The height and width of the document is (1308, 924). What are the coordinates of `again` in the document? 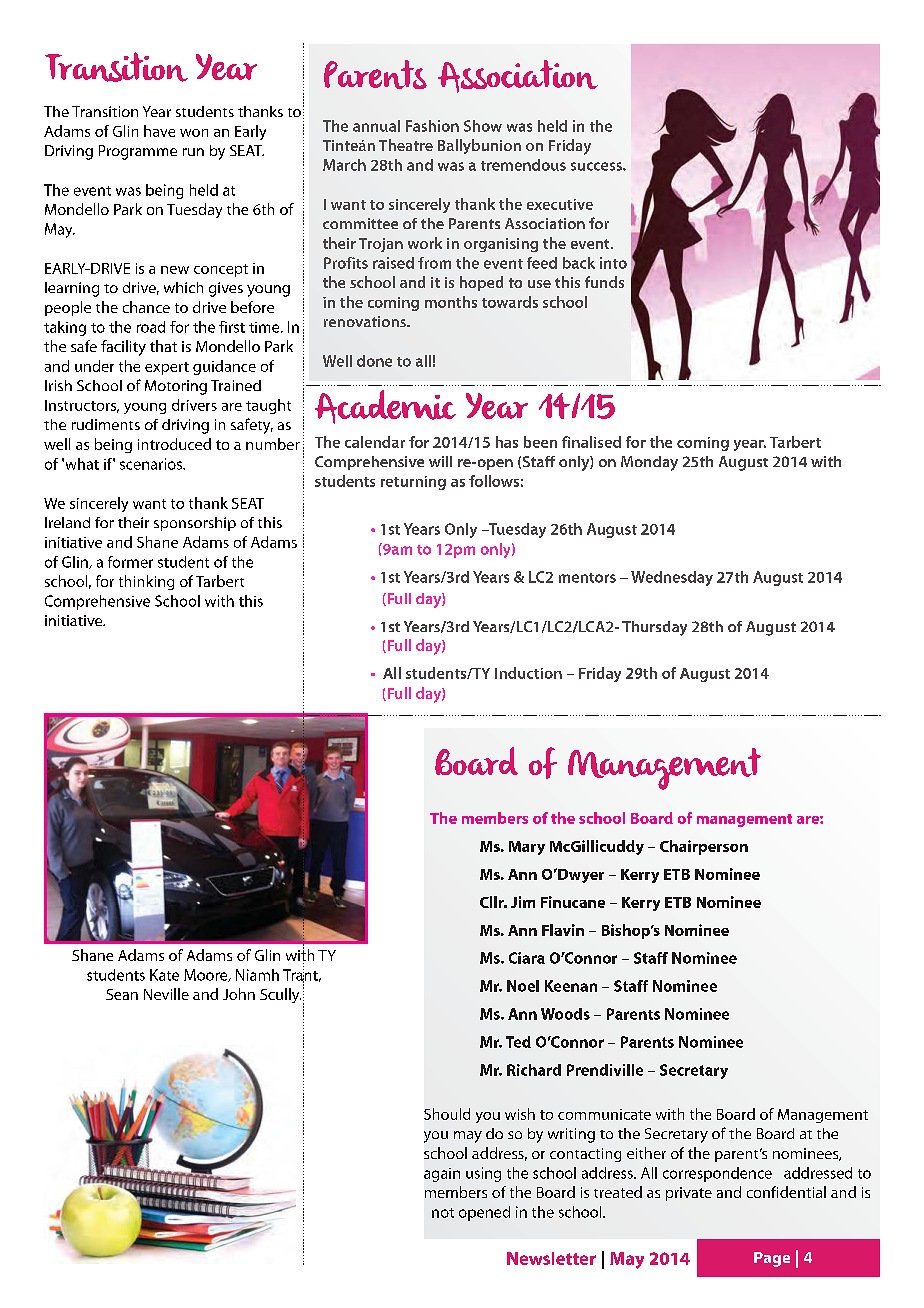 It's located at (442, 1175).
